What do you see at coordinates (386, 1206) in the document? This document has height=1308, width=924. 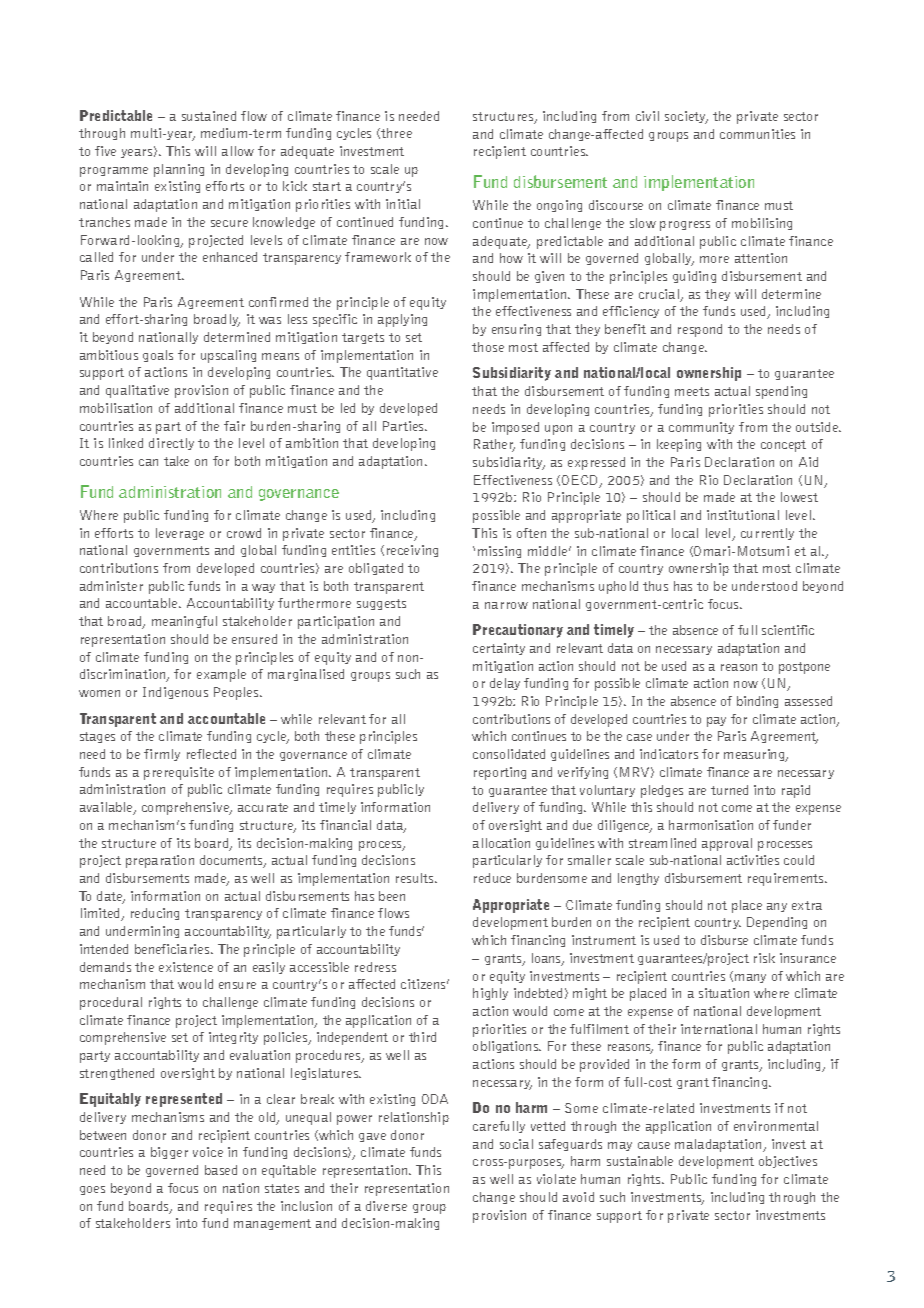 I see `diverse` at bounding box center [386, 1206].
